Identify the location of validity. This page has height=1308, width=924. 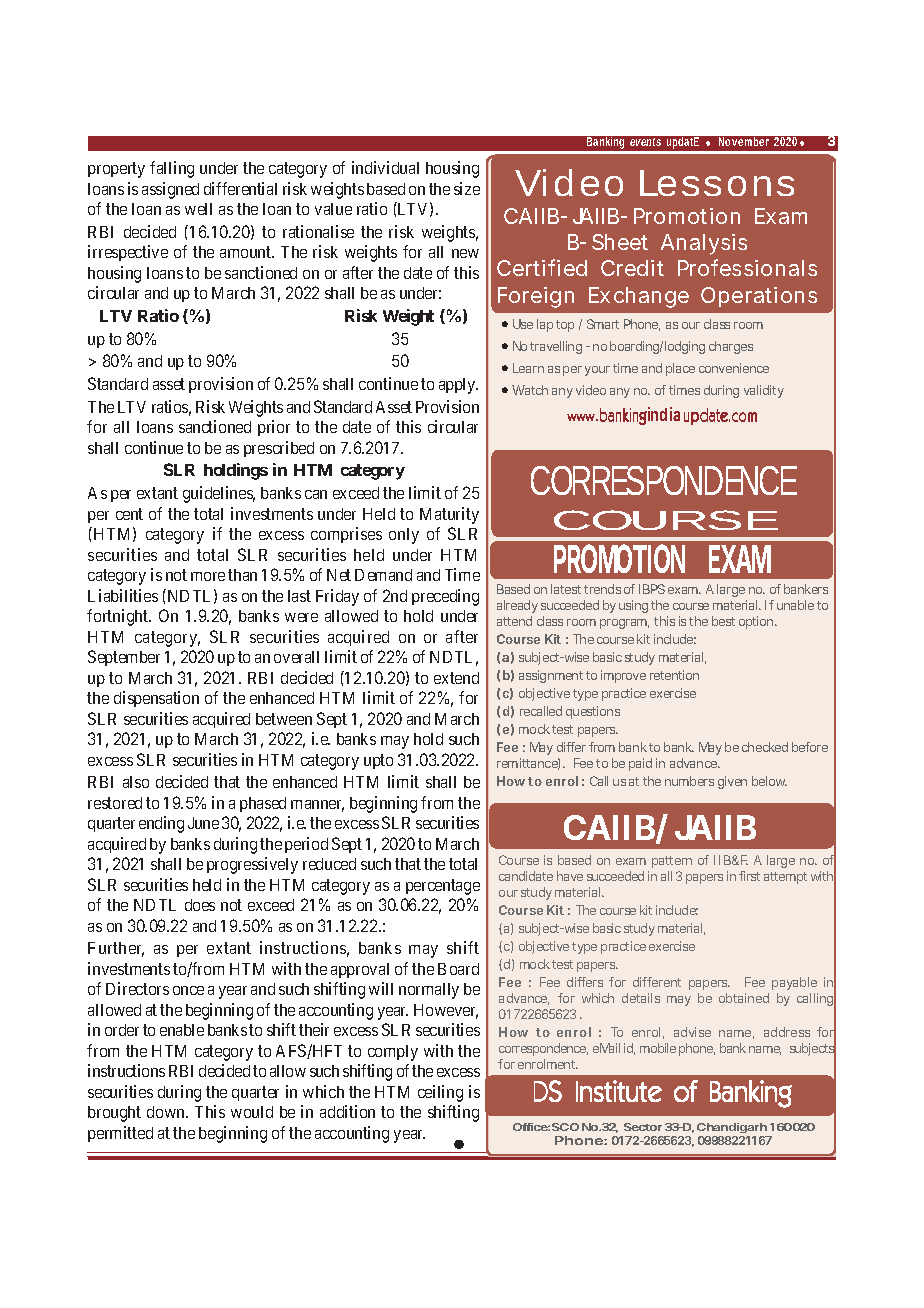
(764, 391).
